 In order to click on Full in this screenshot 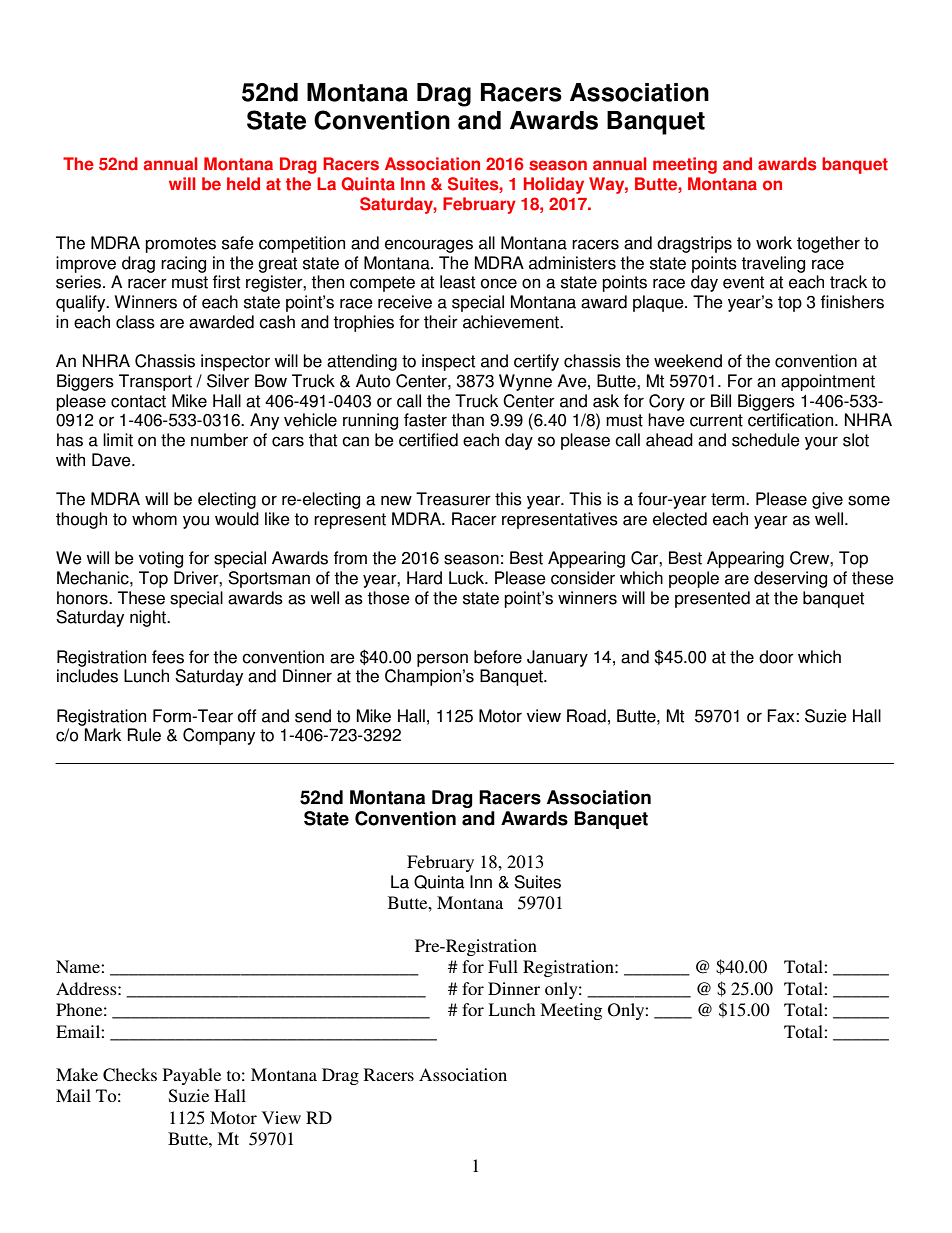, I will do `click(503, 966)`.
